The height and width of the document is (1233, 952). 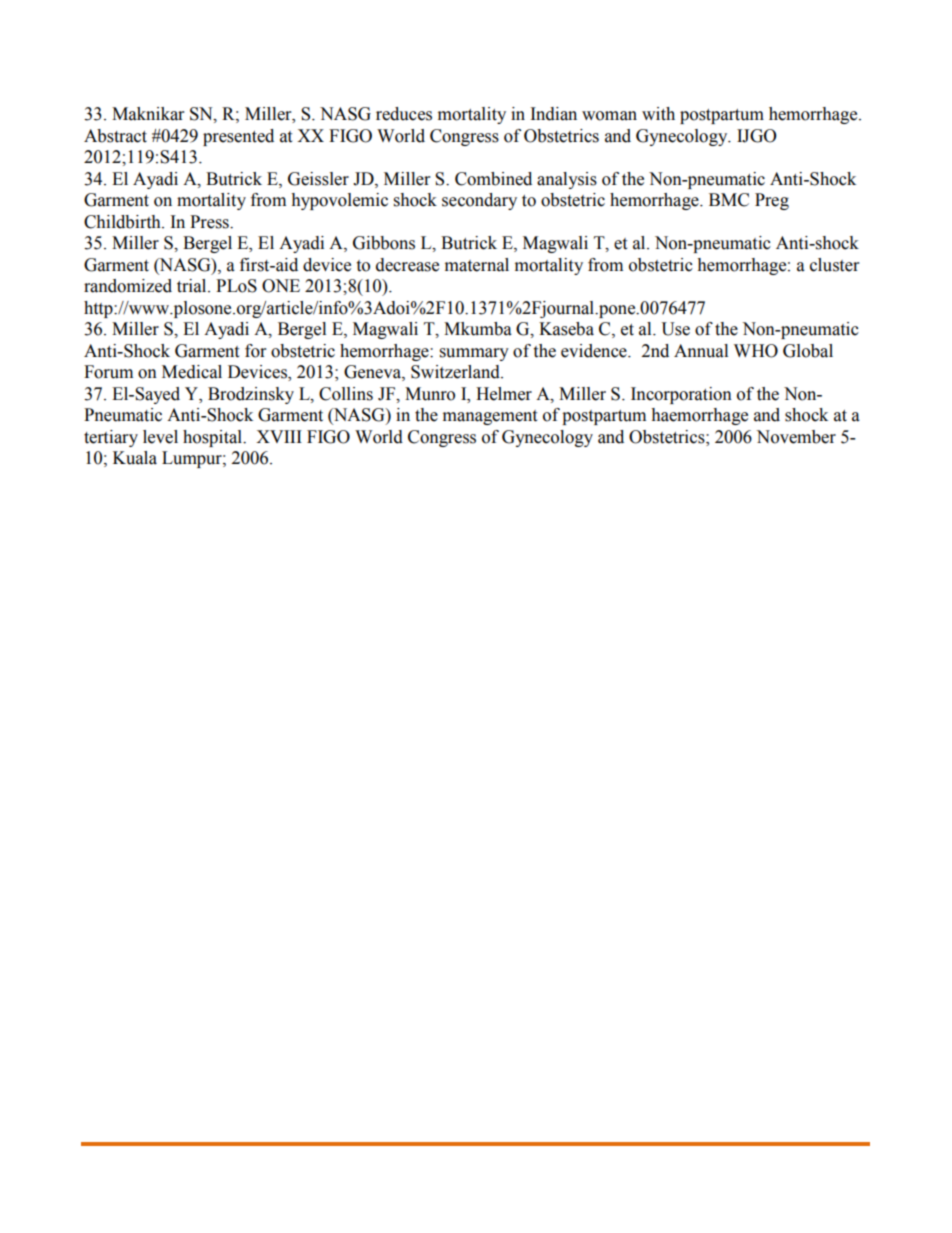 I want to click on secondary, so click(x=479, y=201).
